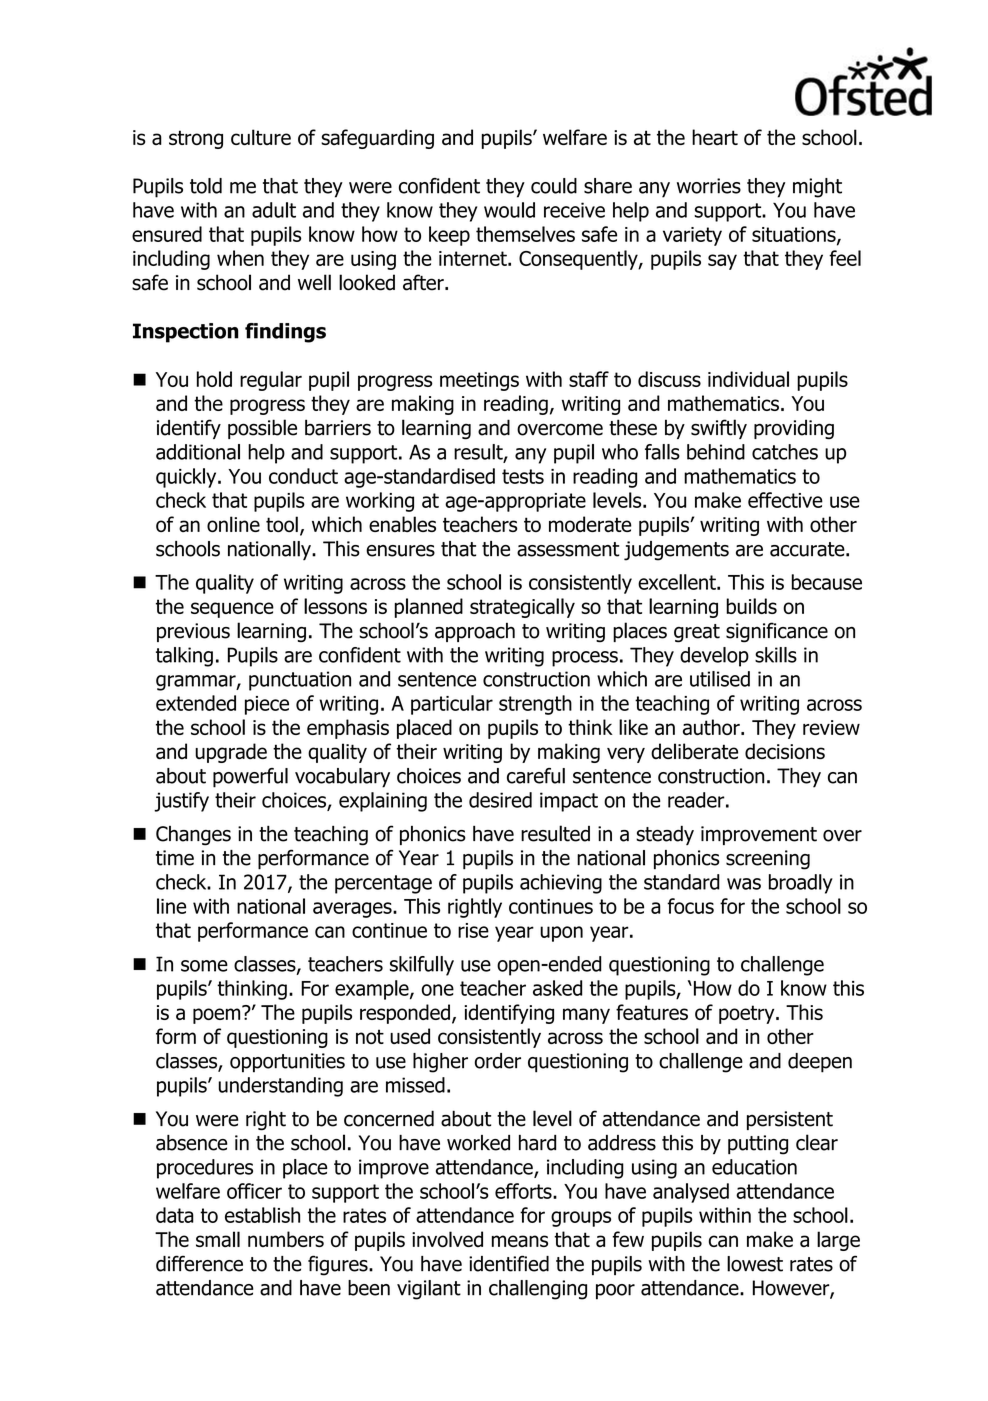 Image resolution: width=988 pixels, height=1401 pixels. Describe the element at coordinates (473, 930) in the document. I see `rise` at that location.
